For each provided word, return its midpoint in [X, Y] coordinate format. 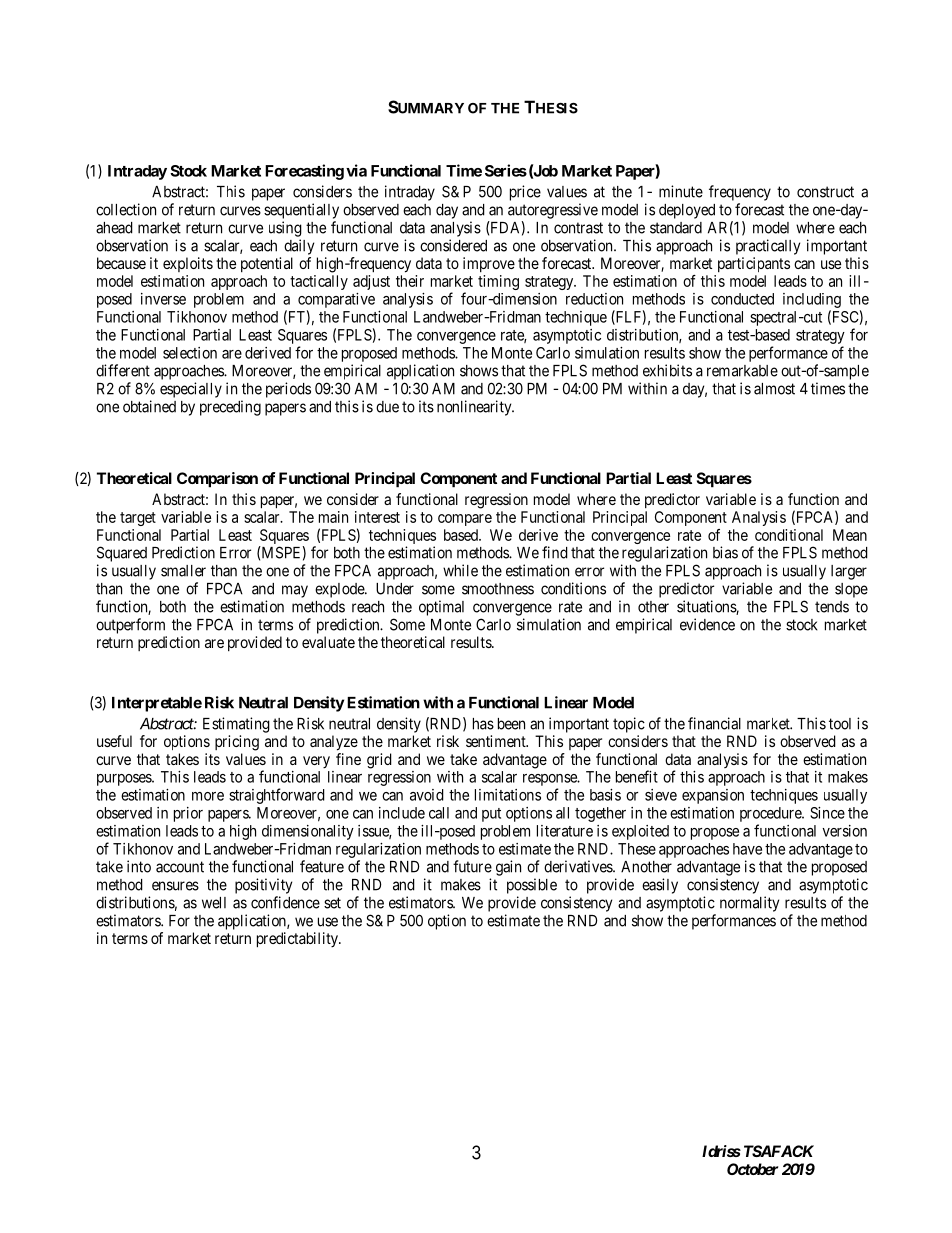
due [387, 407]
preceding [230, 408]
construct [825, 192]
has [483, 724]
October [752, 1169]
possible [532, 886]
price [525, 193]
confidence [285, 902]
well [214, 903]
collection [126, 209]
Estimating [236, 725]
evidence [707, 624]
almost [774, 389]
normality [749, 904]
